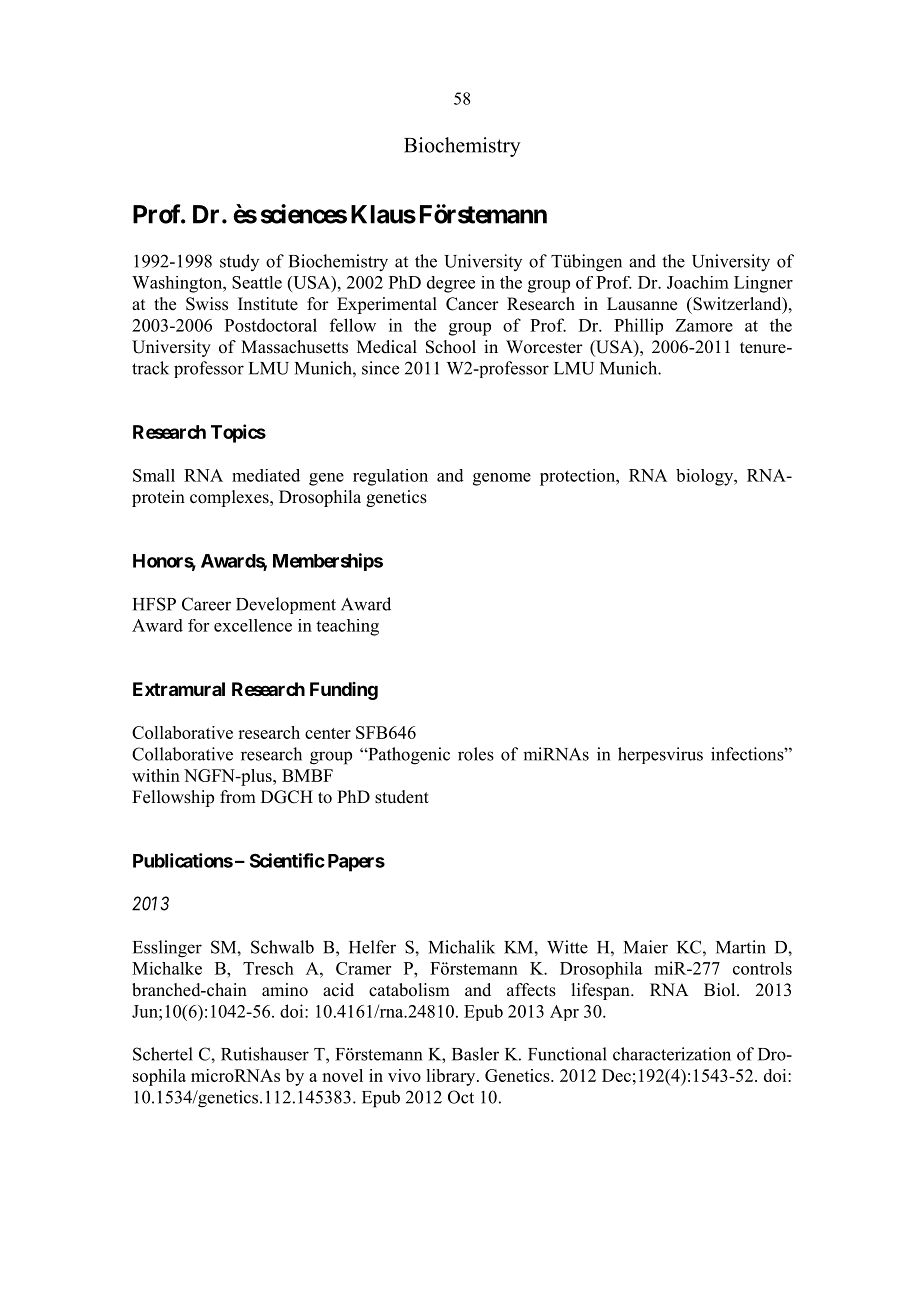 Image resolution: width=924 pixels, height=1308 pixels. Describe the element at coordinates (698, 282) in the image. I see `Joachim` at that location.
